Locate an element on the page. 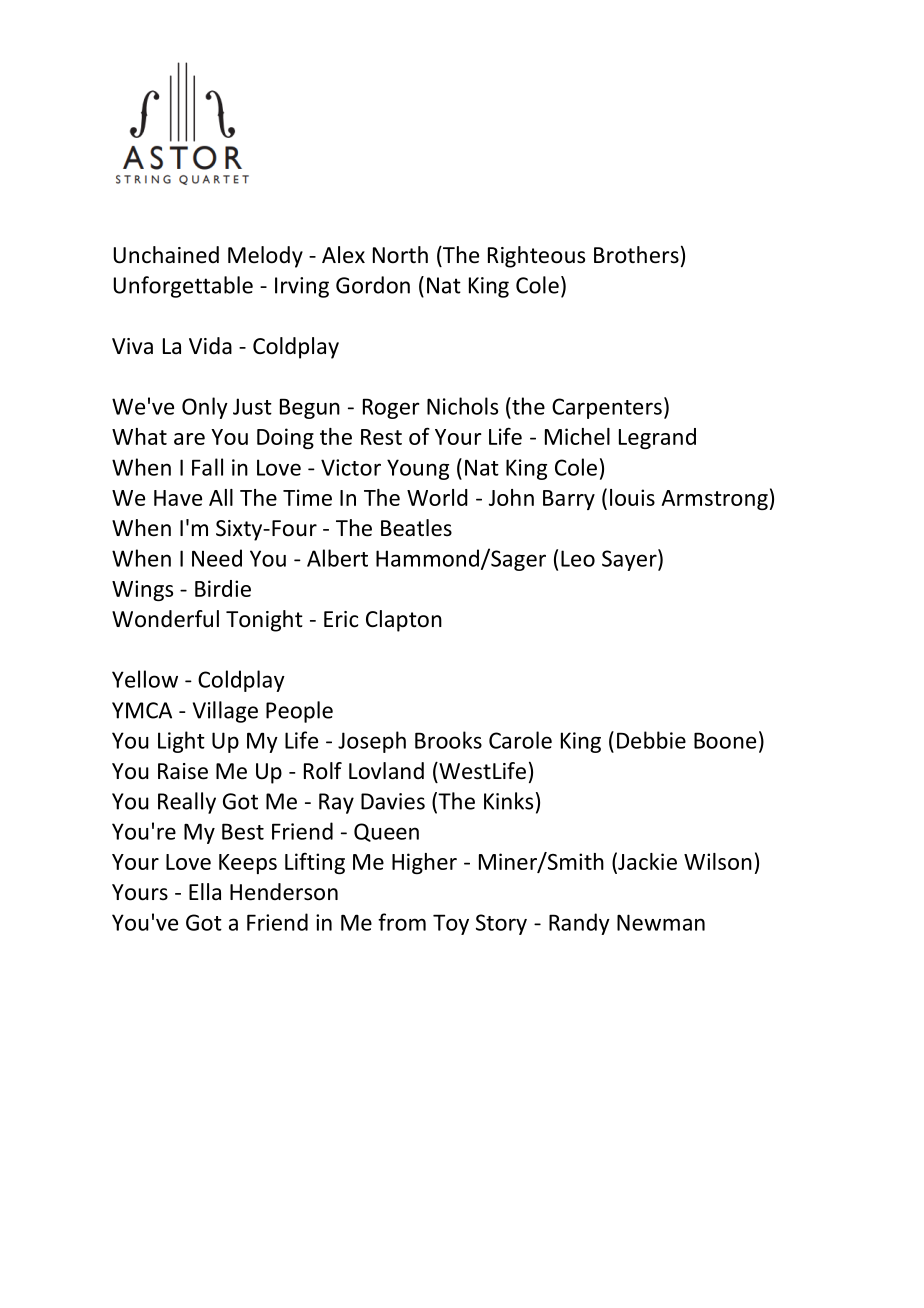  Leo is located at coordinates (578, 558).
